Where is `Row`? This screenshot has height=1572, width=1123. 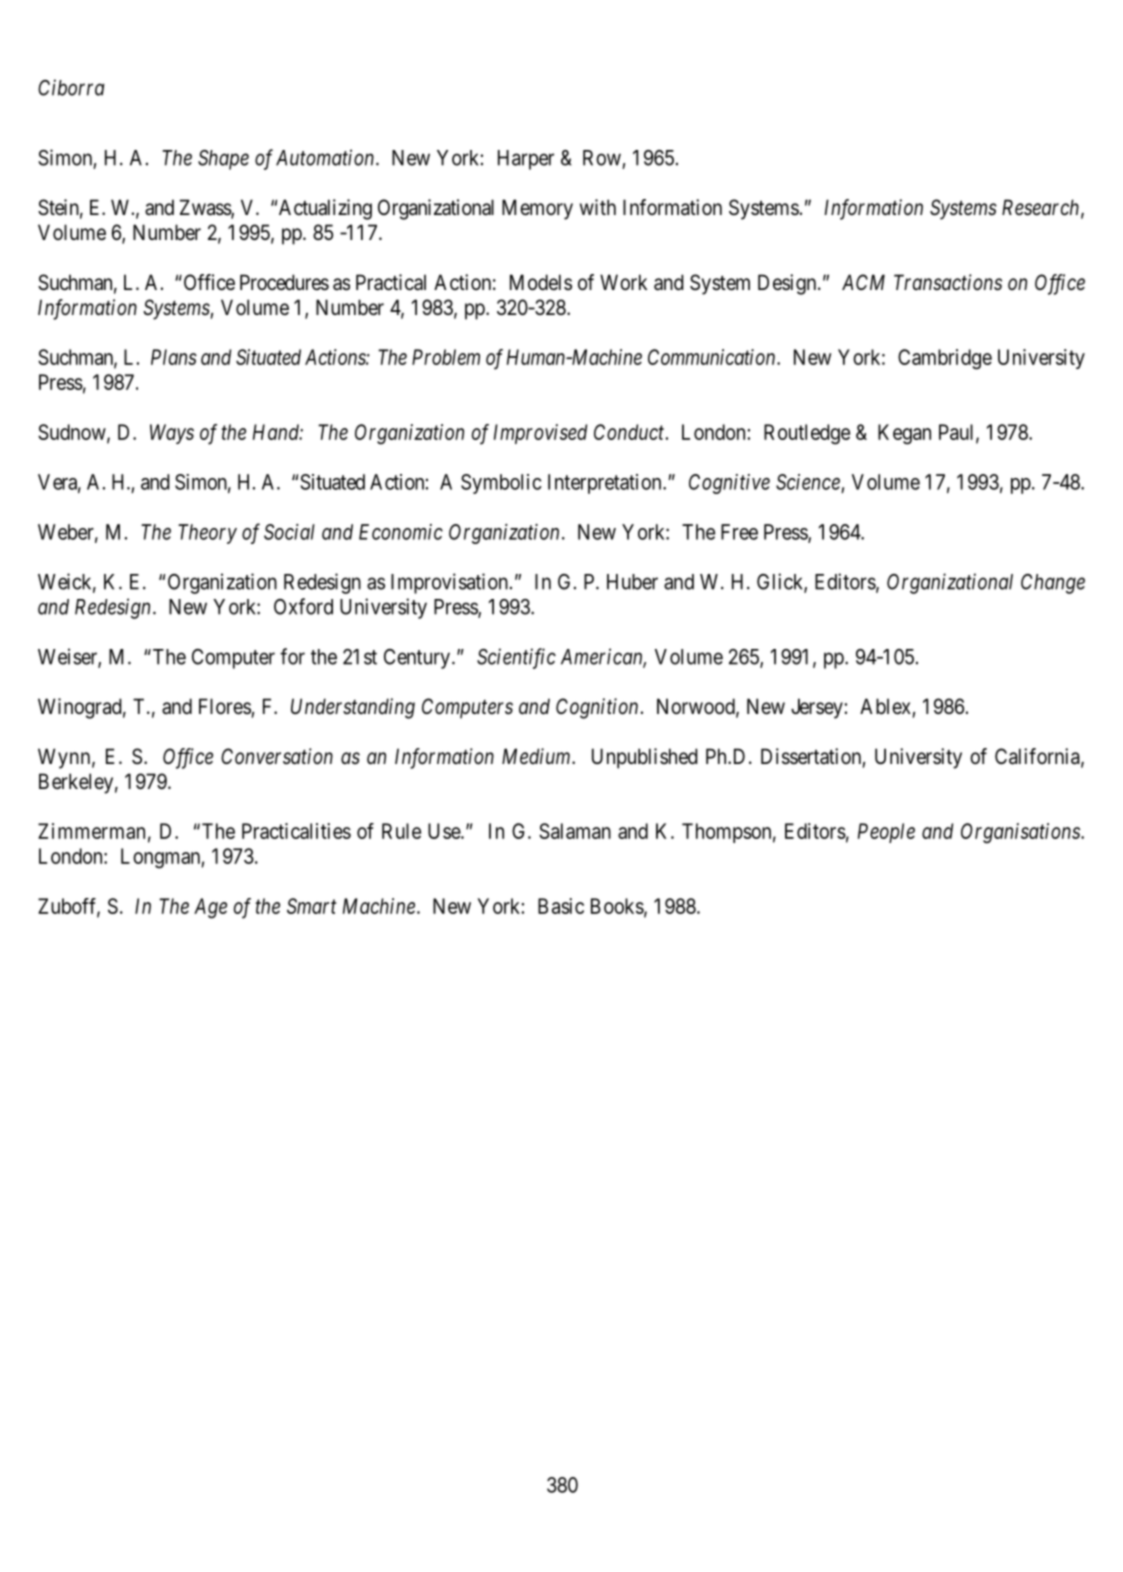
Row is located at coordinates (602, 158).
